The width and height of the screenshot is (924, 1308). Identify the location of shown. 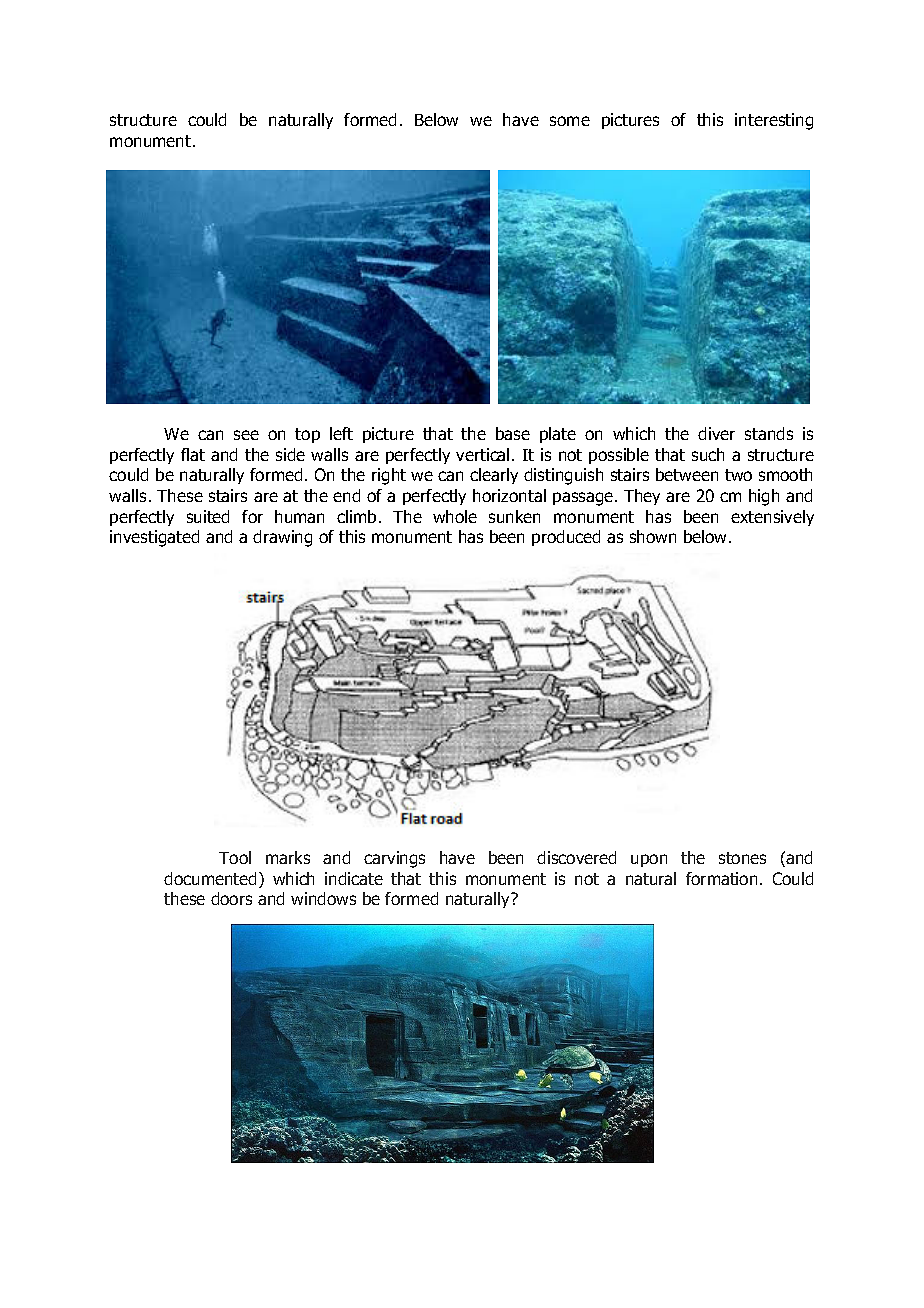
(653, 536).
